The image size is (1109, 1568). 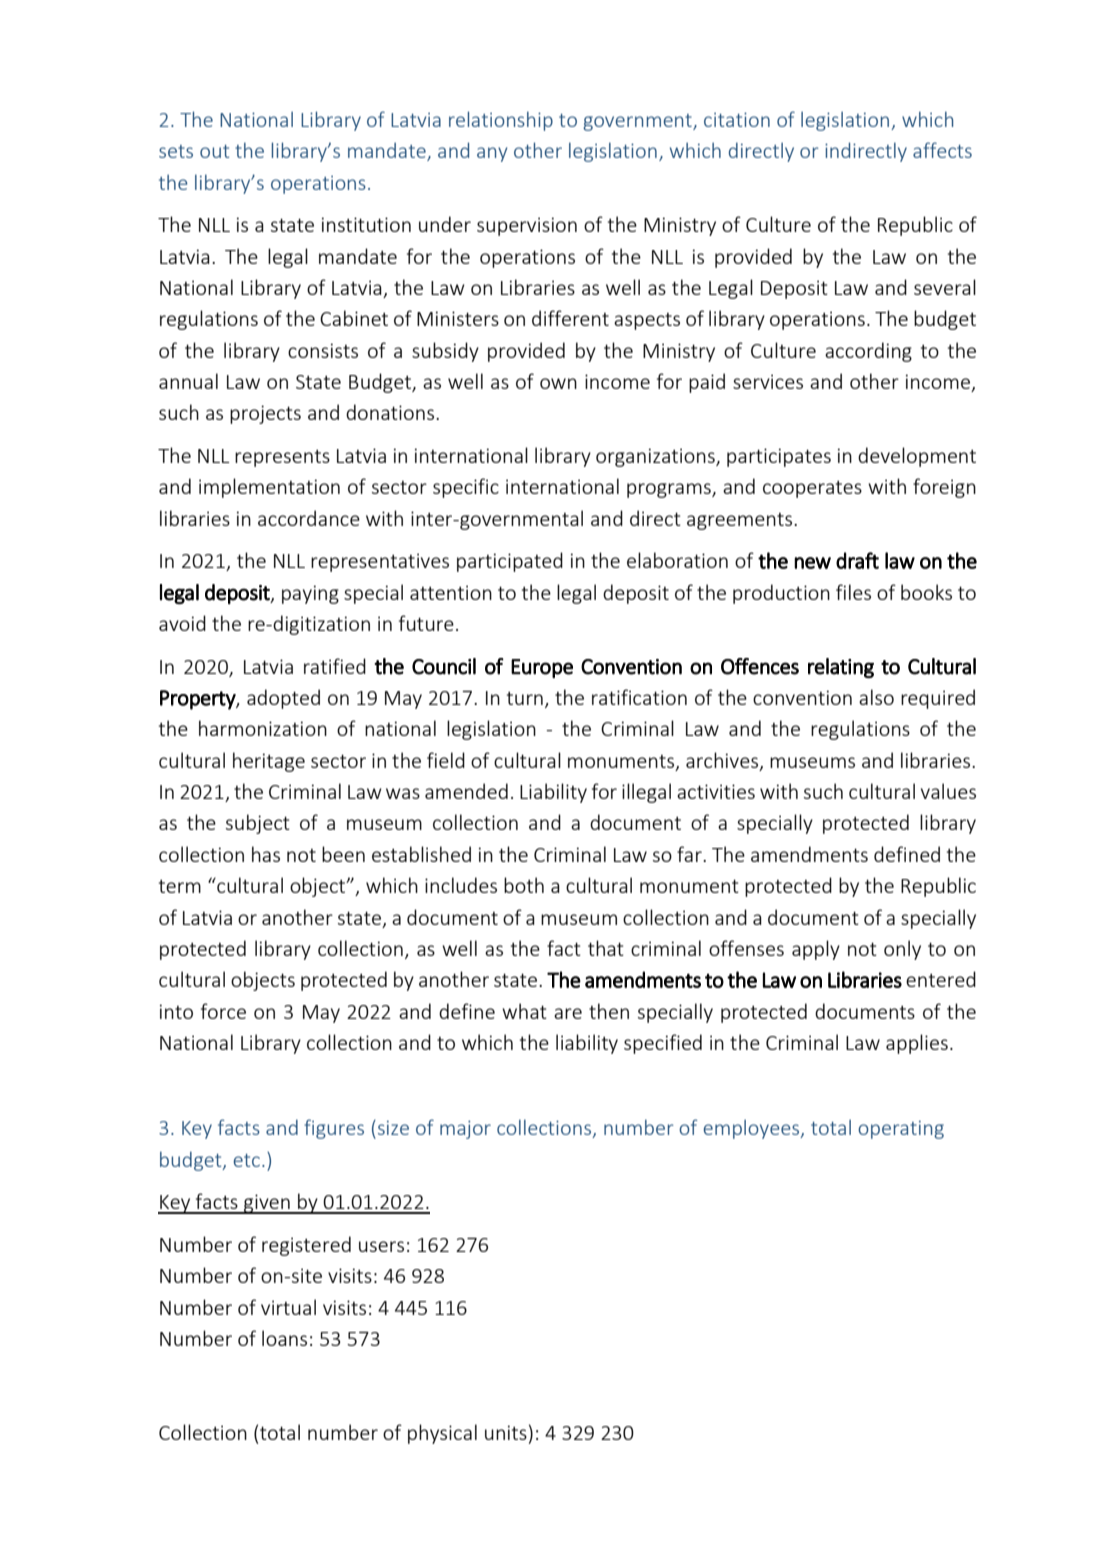 What do you see at coordinates (558, 383) in the screenshot?
I see `own` at bounding box center [558, 383].
